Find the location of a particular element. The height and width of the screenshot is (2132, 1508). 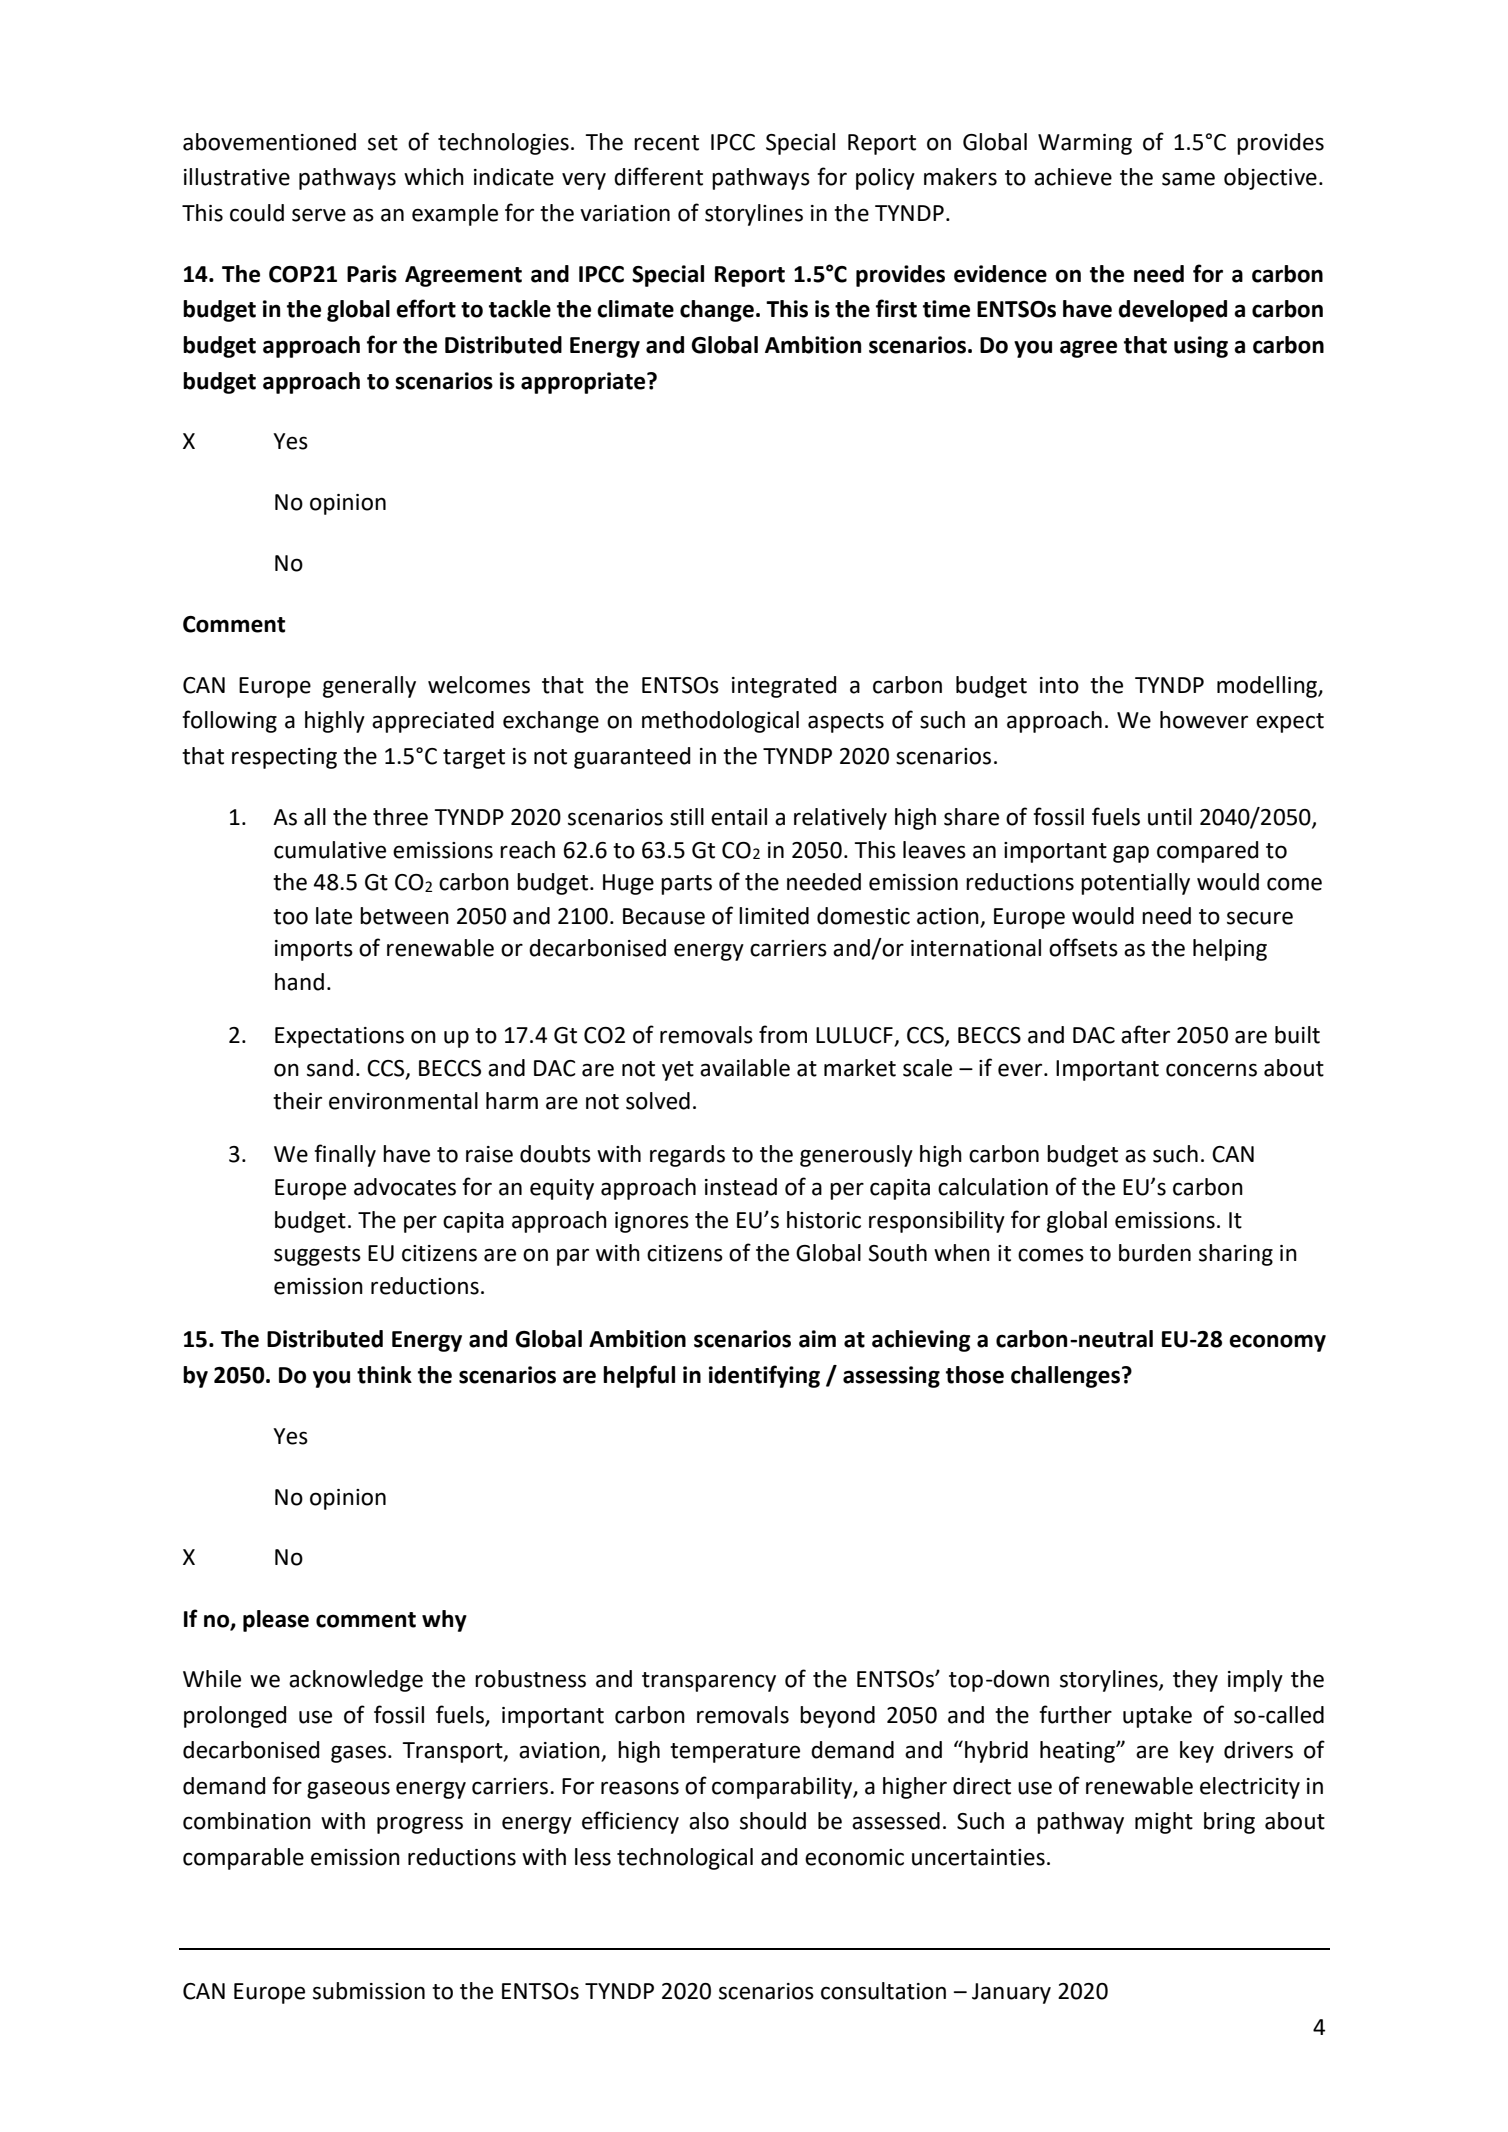

limited is located at coordinates (774, 916).
